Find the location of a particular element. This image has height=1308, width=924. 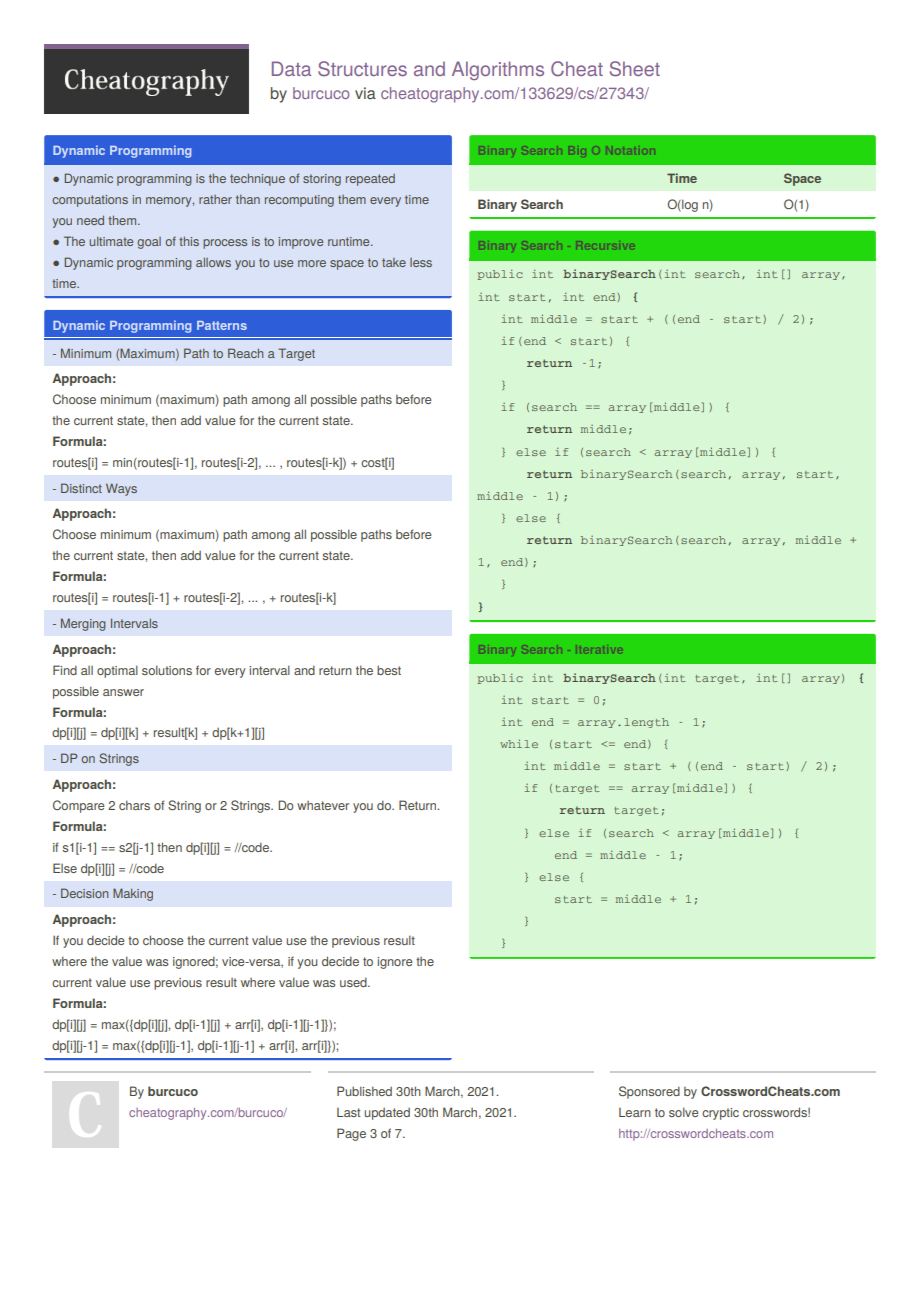

Last is located at coordinates (349, 1112).
